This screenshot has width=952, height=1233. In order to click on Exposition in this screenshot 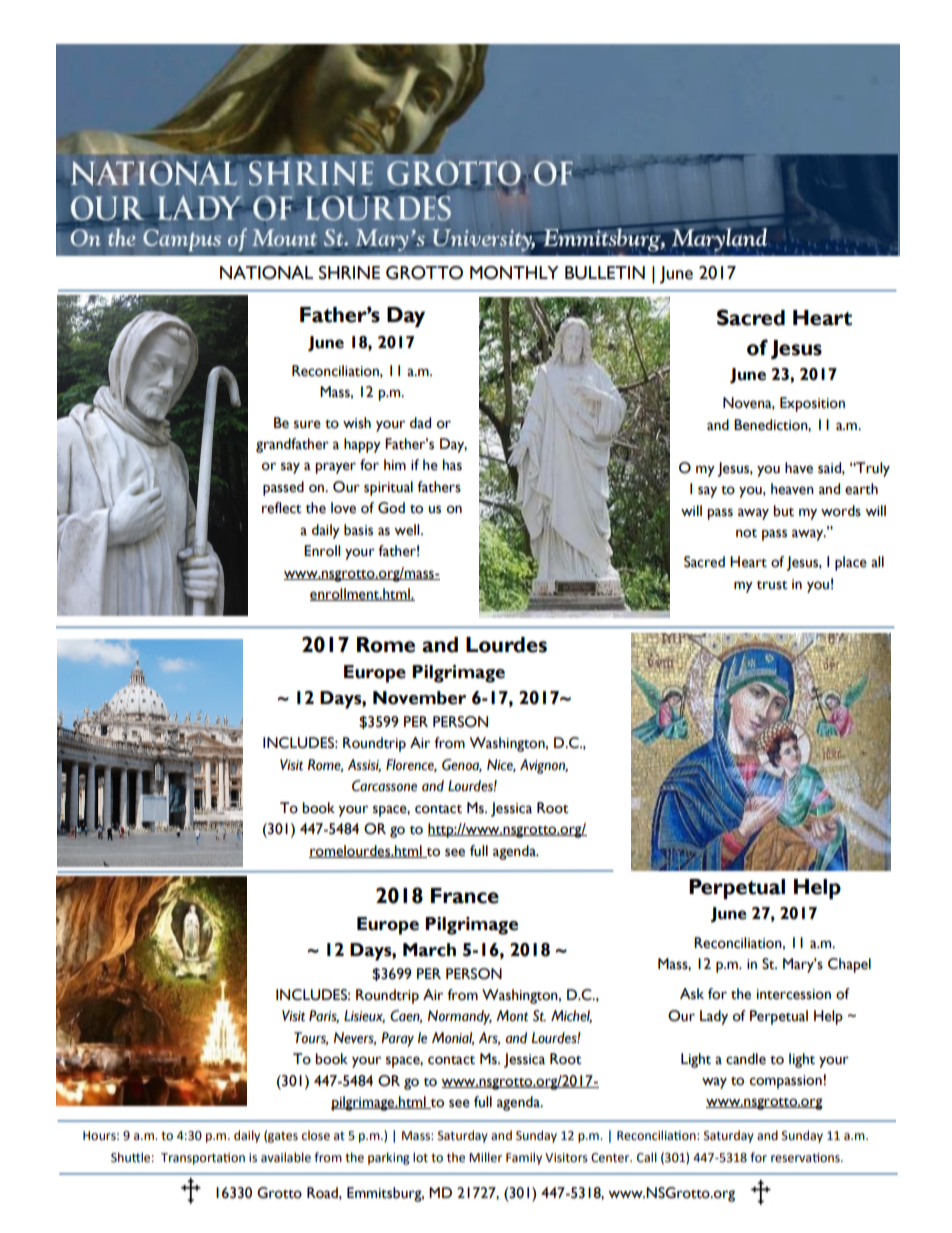, I will do `click(812, 404)`.
